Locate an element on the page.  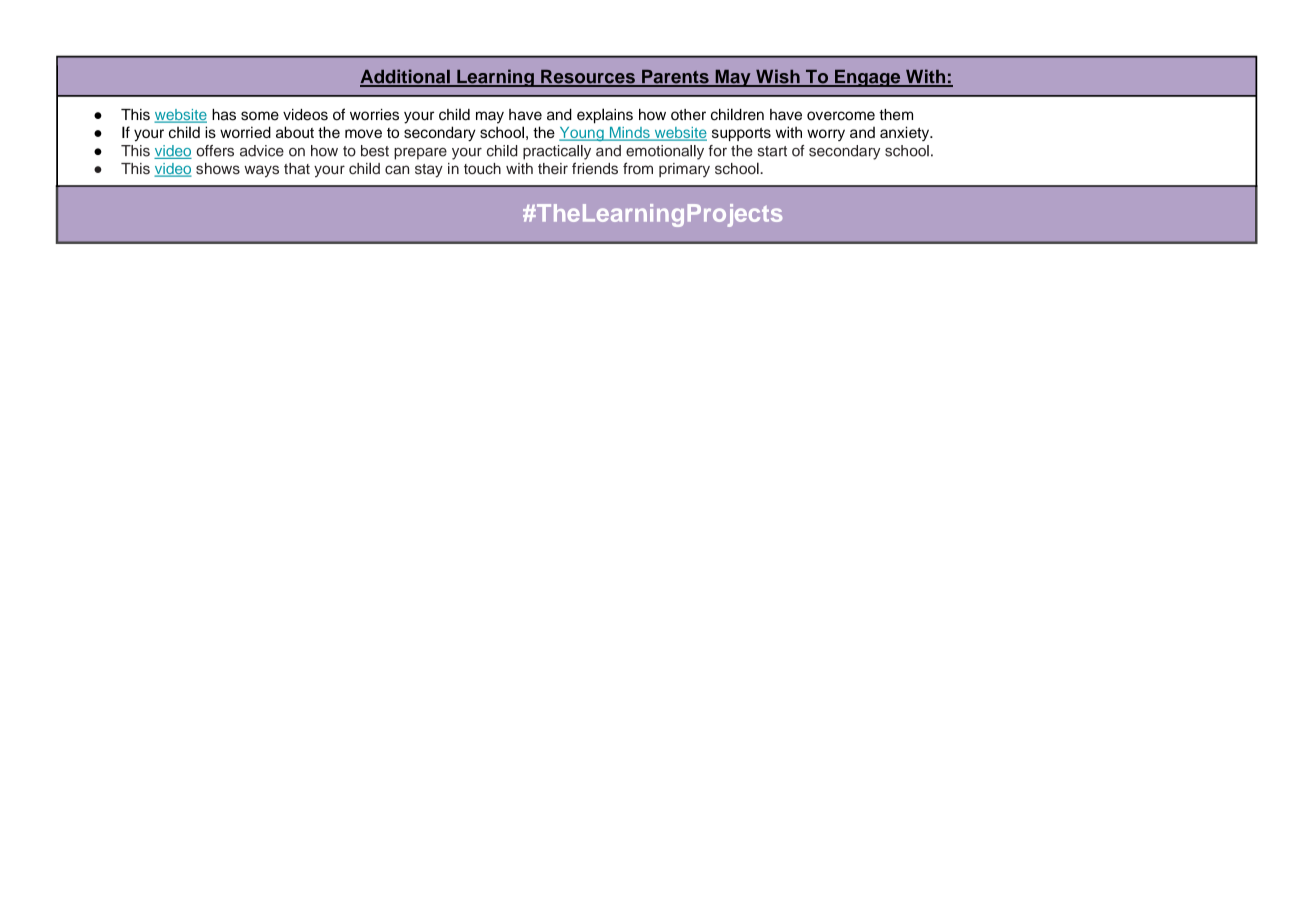
Resources is located at coordinates (588, 78).
